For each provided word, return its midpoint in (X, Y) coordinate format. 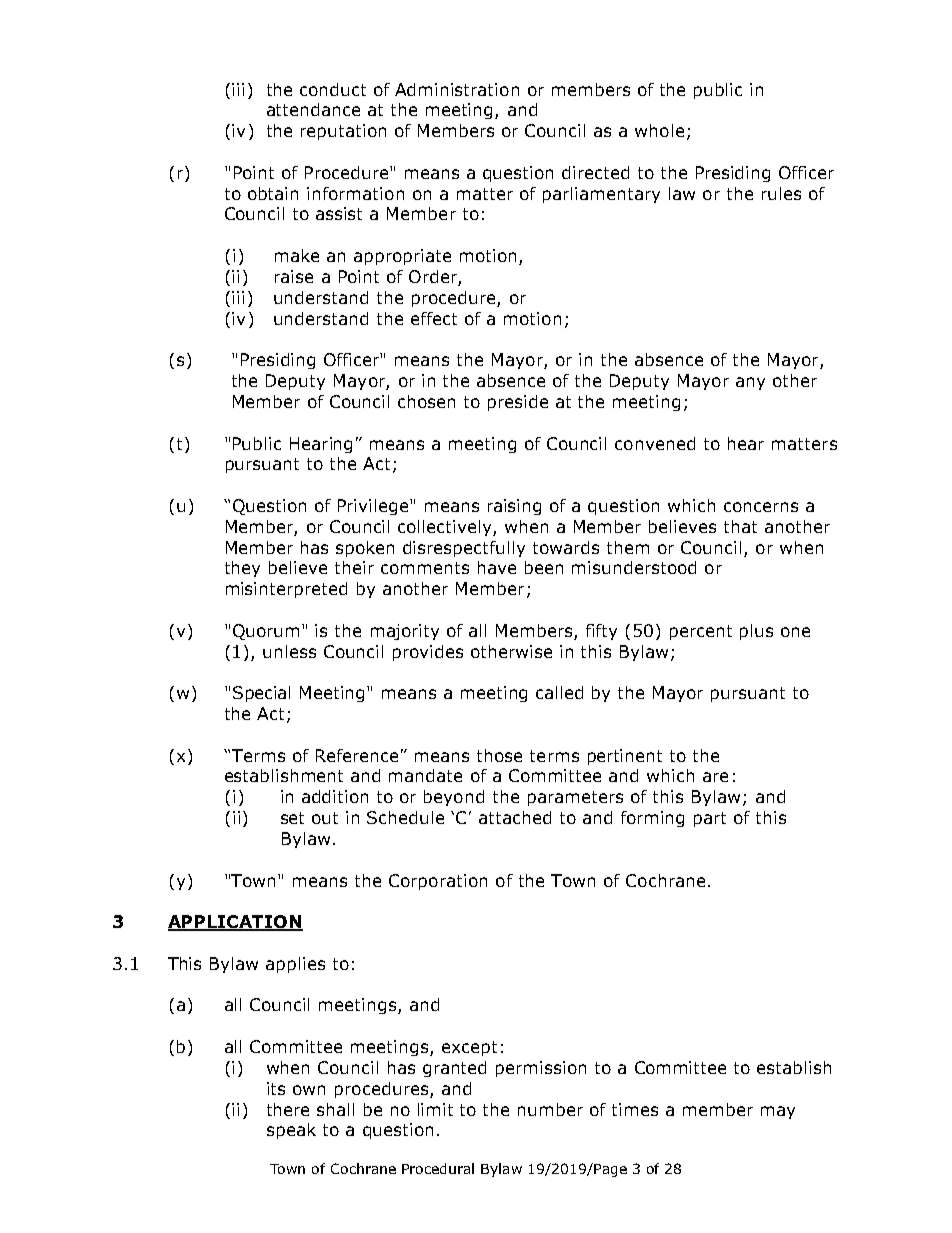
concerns (761, 507)
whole (659, 130)
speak (291, 1131)
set (292, 818)
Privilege (374, 507)
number (550, 1109)
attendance (313, 109)
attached (515, 817)
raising (514, 507)
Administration (457, 89)
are (715, 777)
